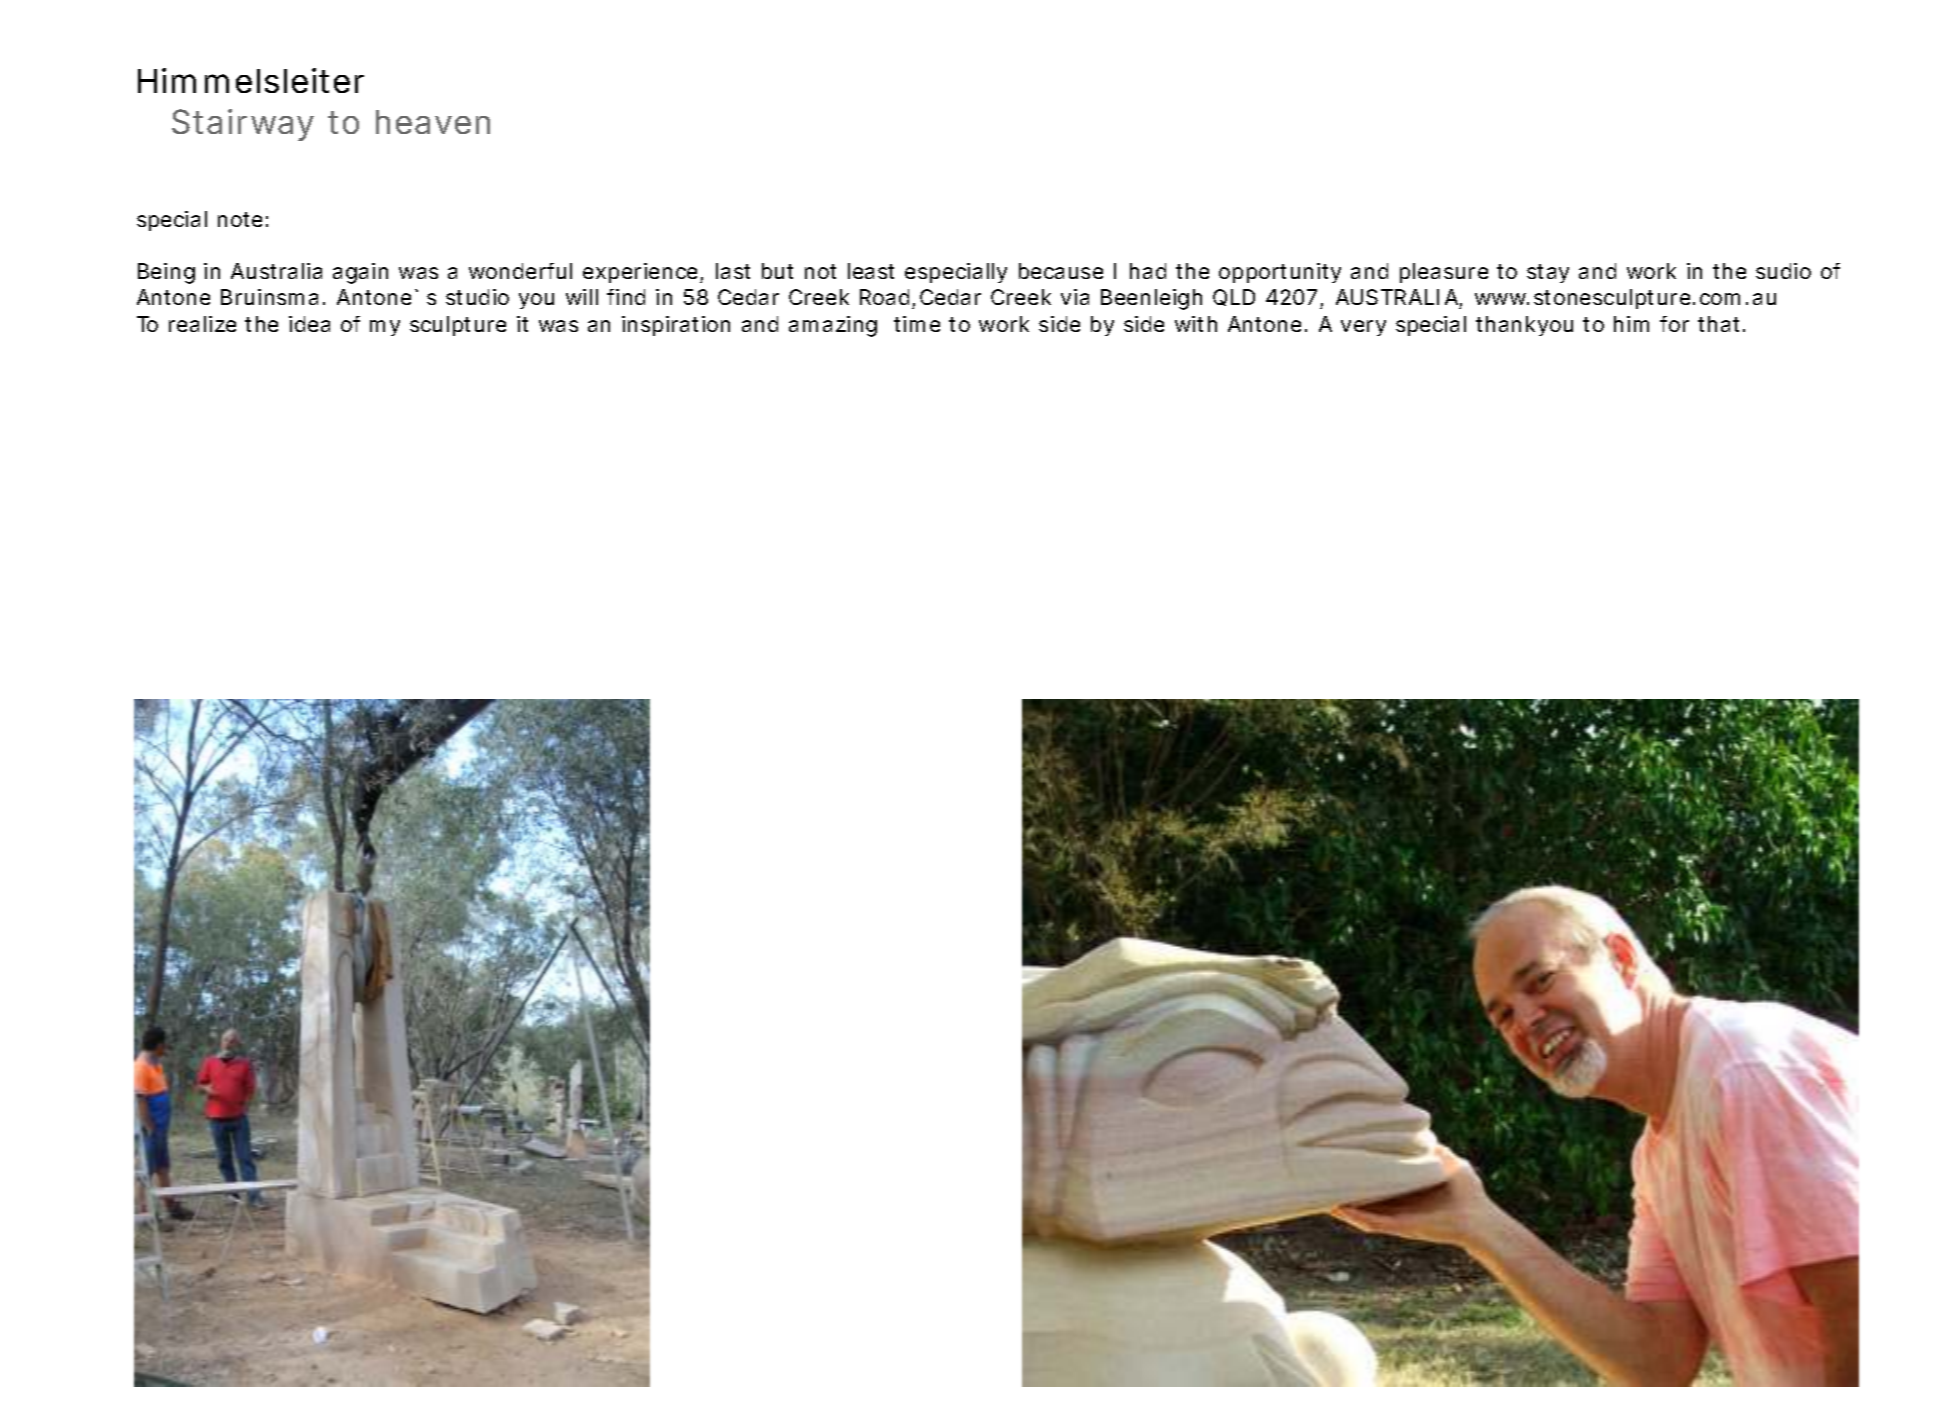 The image size is (1960, 1420). What do you see at coordinates (166, 273) in the screenshot?
I see `Being` at bounding box center [166, 273].
